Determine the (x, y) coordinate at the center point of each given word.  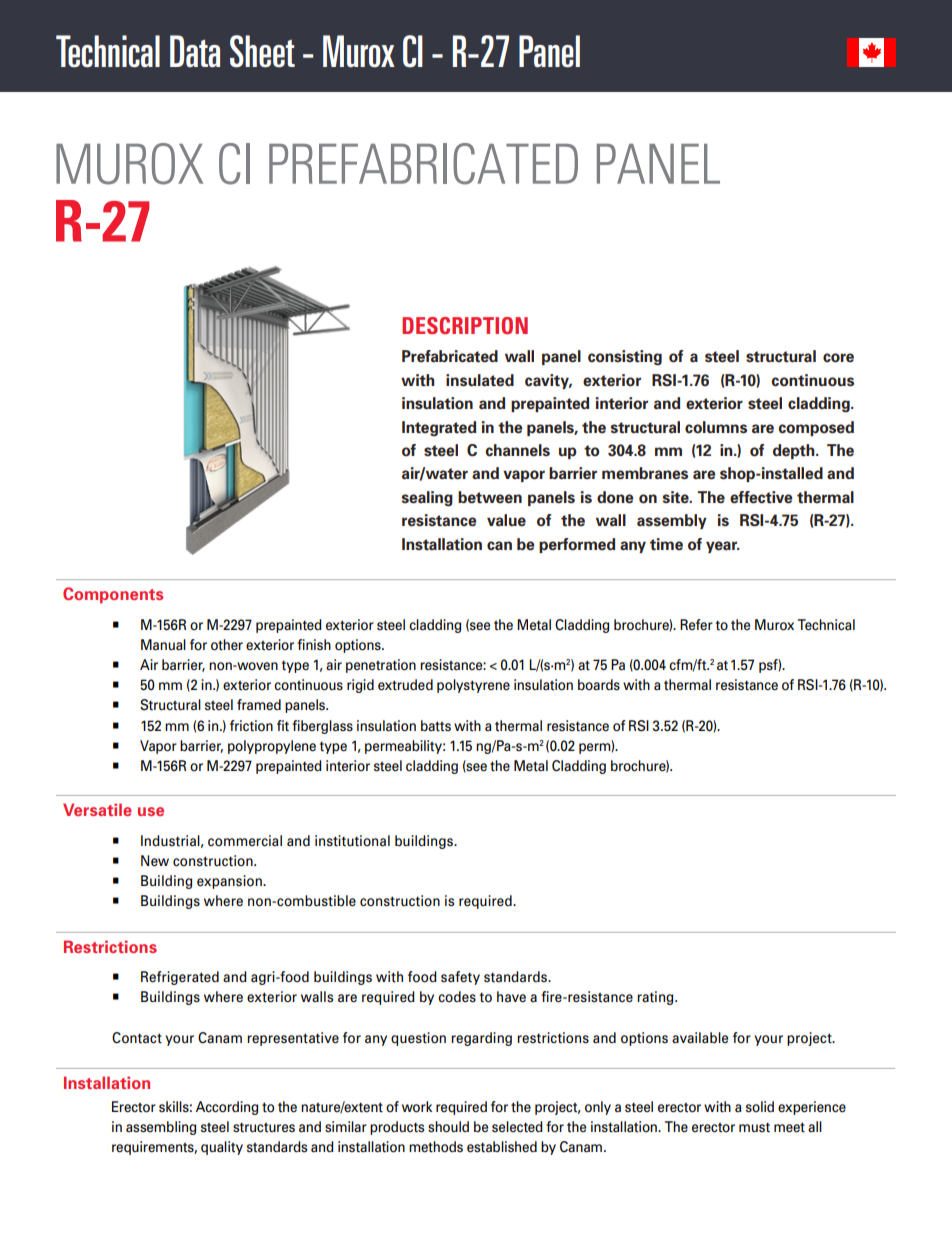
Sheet (262, 51)
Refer (696, 625)
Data (195, 51)
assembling (161, 1128)
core (838, 358)
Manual (163, 645)
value (506, 520)
